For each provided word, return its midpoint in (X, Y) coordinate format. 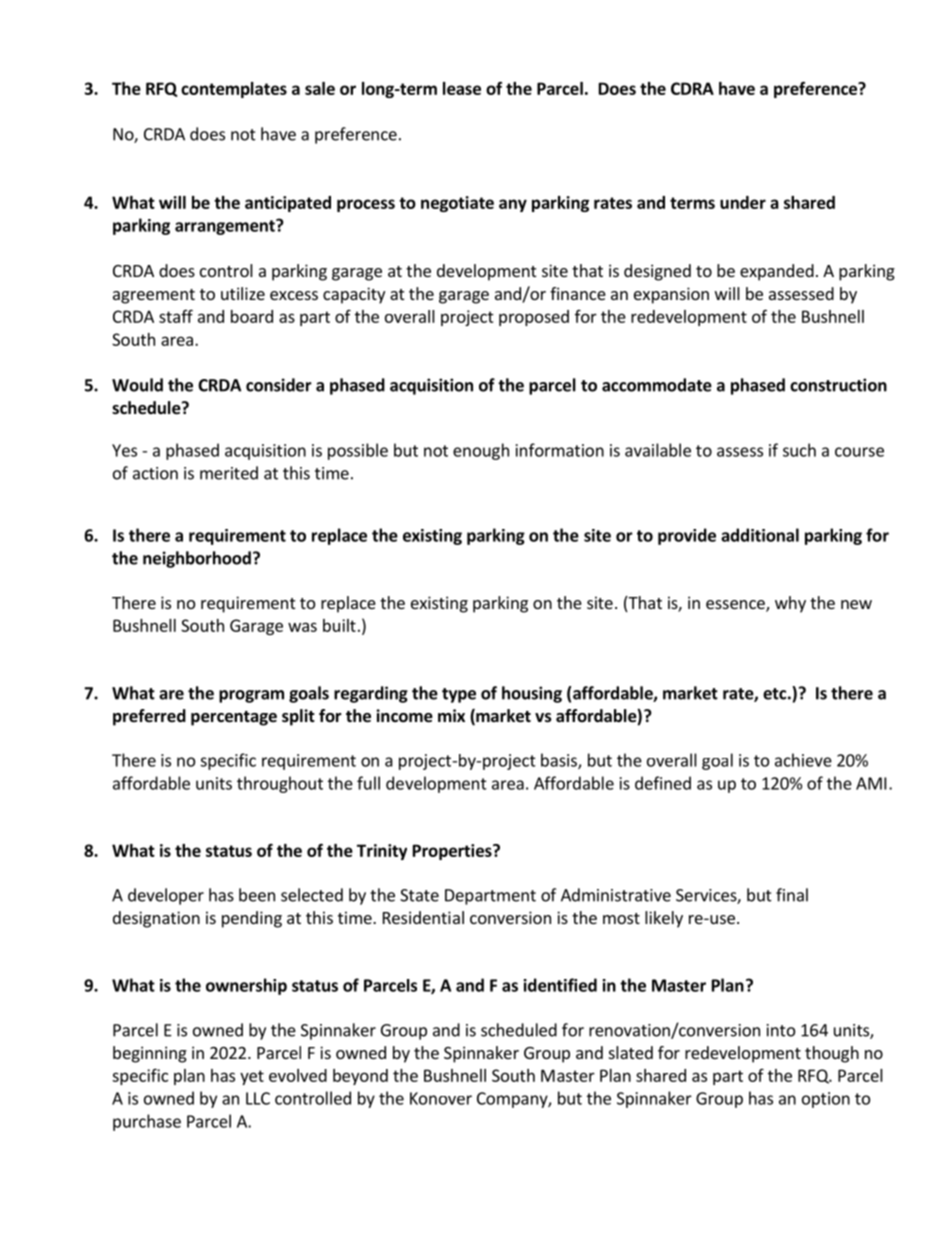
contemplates (234, 90)
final (792, 895)
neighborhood (197, 559)
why (790, 604)
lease (462, 88)
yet (252, 1077)
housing (532, 694)
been (257, 895)
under (743, 202)
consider (279, 385)
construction (838, 385)
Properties (453, 852)
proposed (534, 318)
